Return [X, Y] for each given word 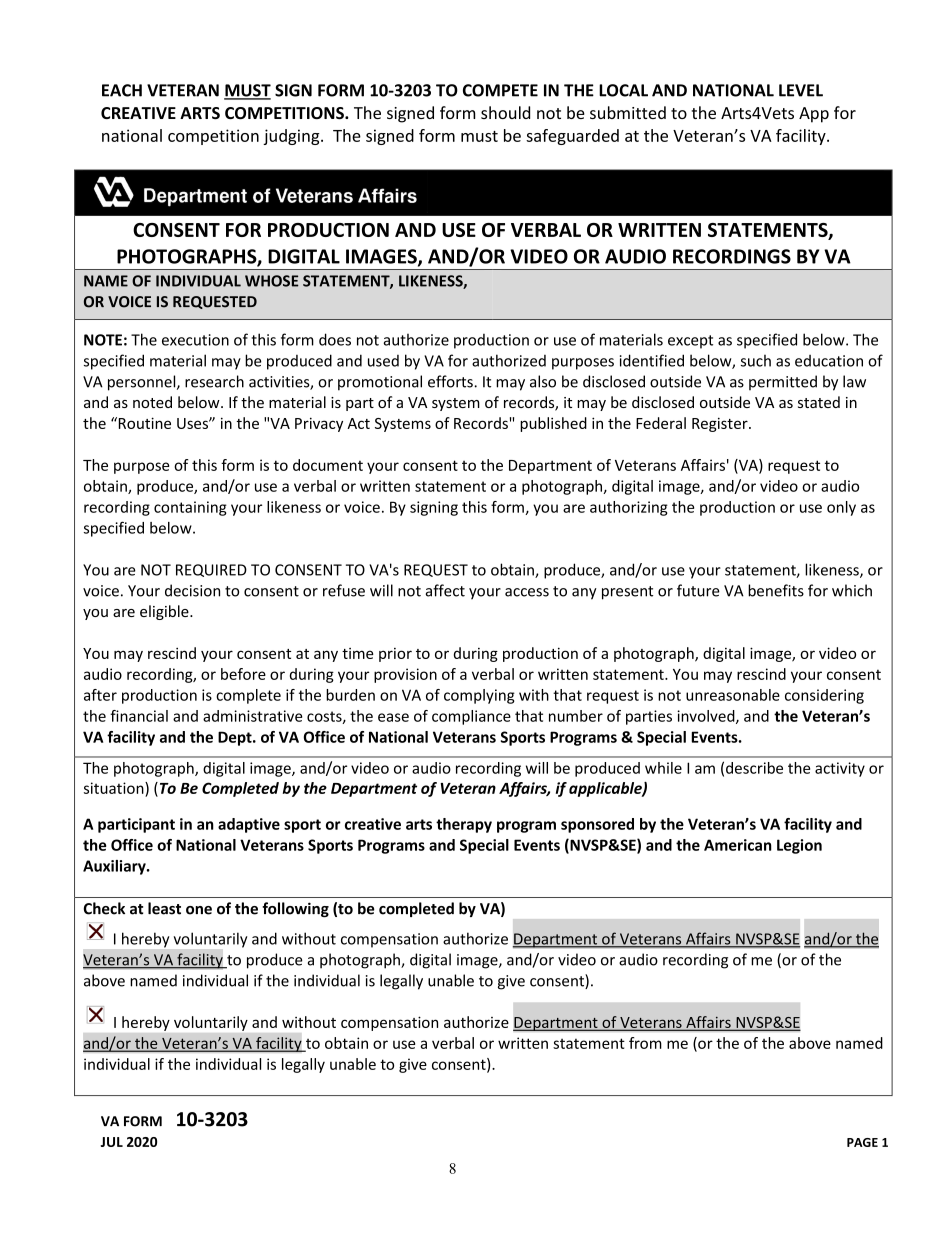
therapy [464, 825]
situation [115, 788]
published [553, 424]
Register [721, 424]
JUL [111, 1142]
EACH [122, 90]
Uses [193, 423]
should [505, 112]
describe [754, 768]
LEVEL [801, 90]
